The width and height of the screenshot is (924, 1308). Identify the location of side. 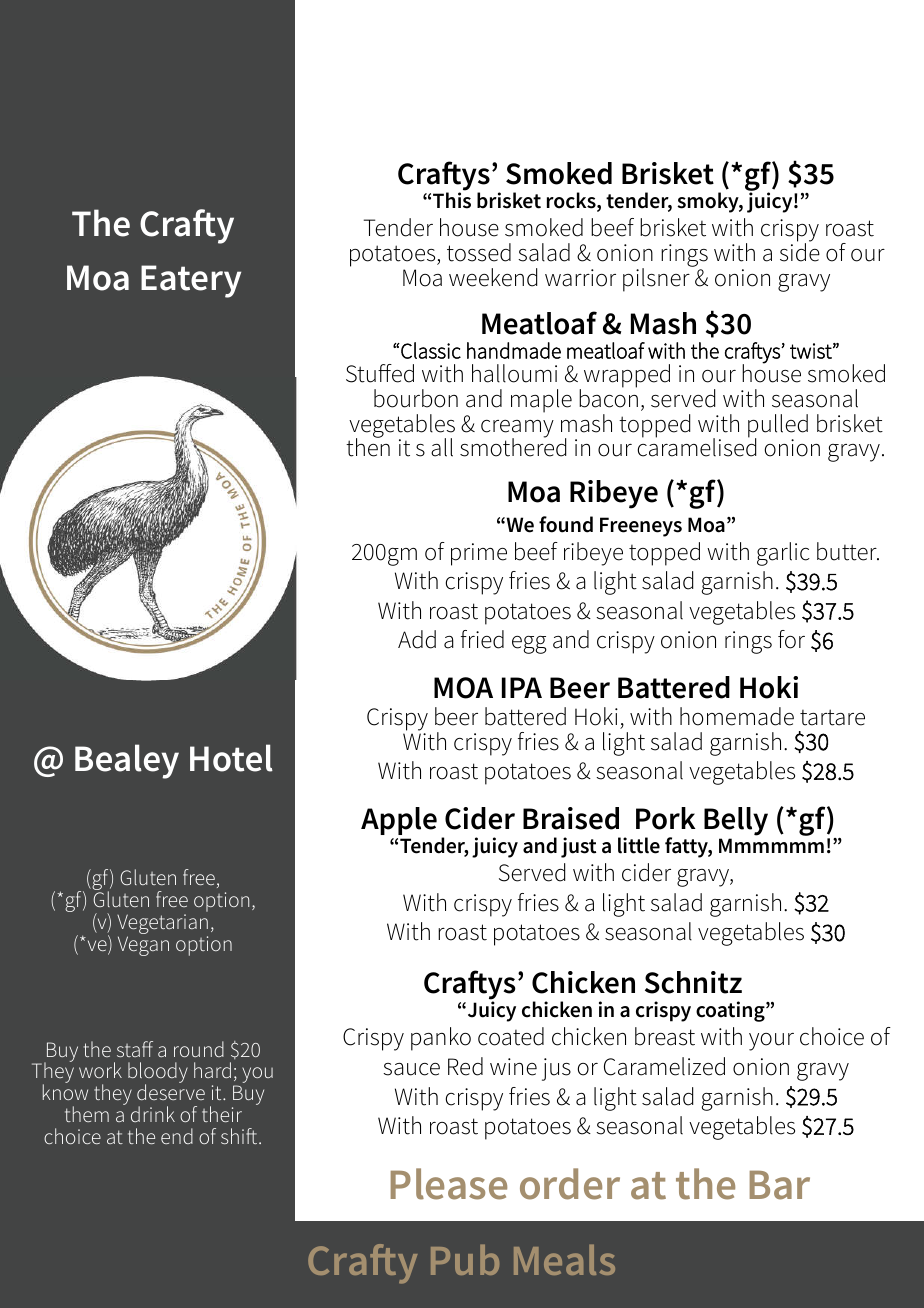
(800, 251).
